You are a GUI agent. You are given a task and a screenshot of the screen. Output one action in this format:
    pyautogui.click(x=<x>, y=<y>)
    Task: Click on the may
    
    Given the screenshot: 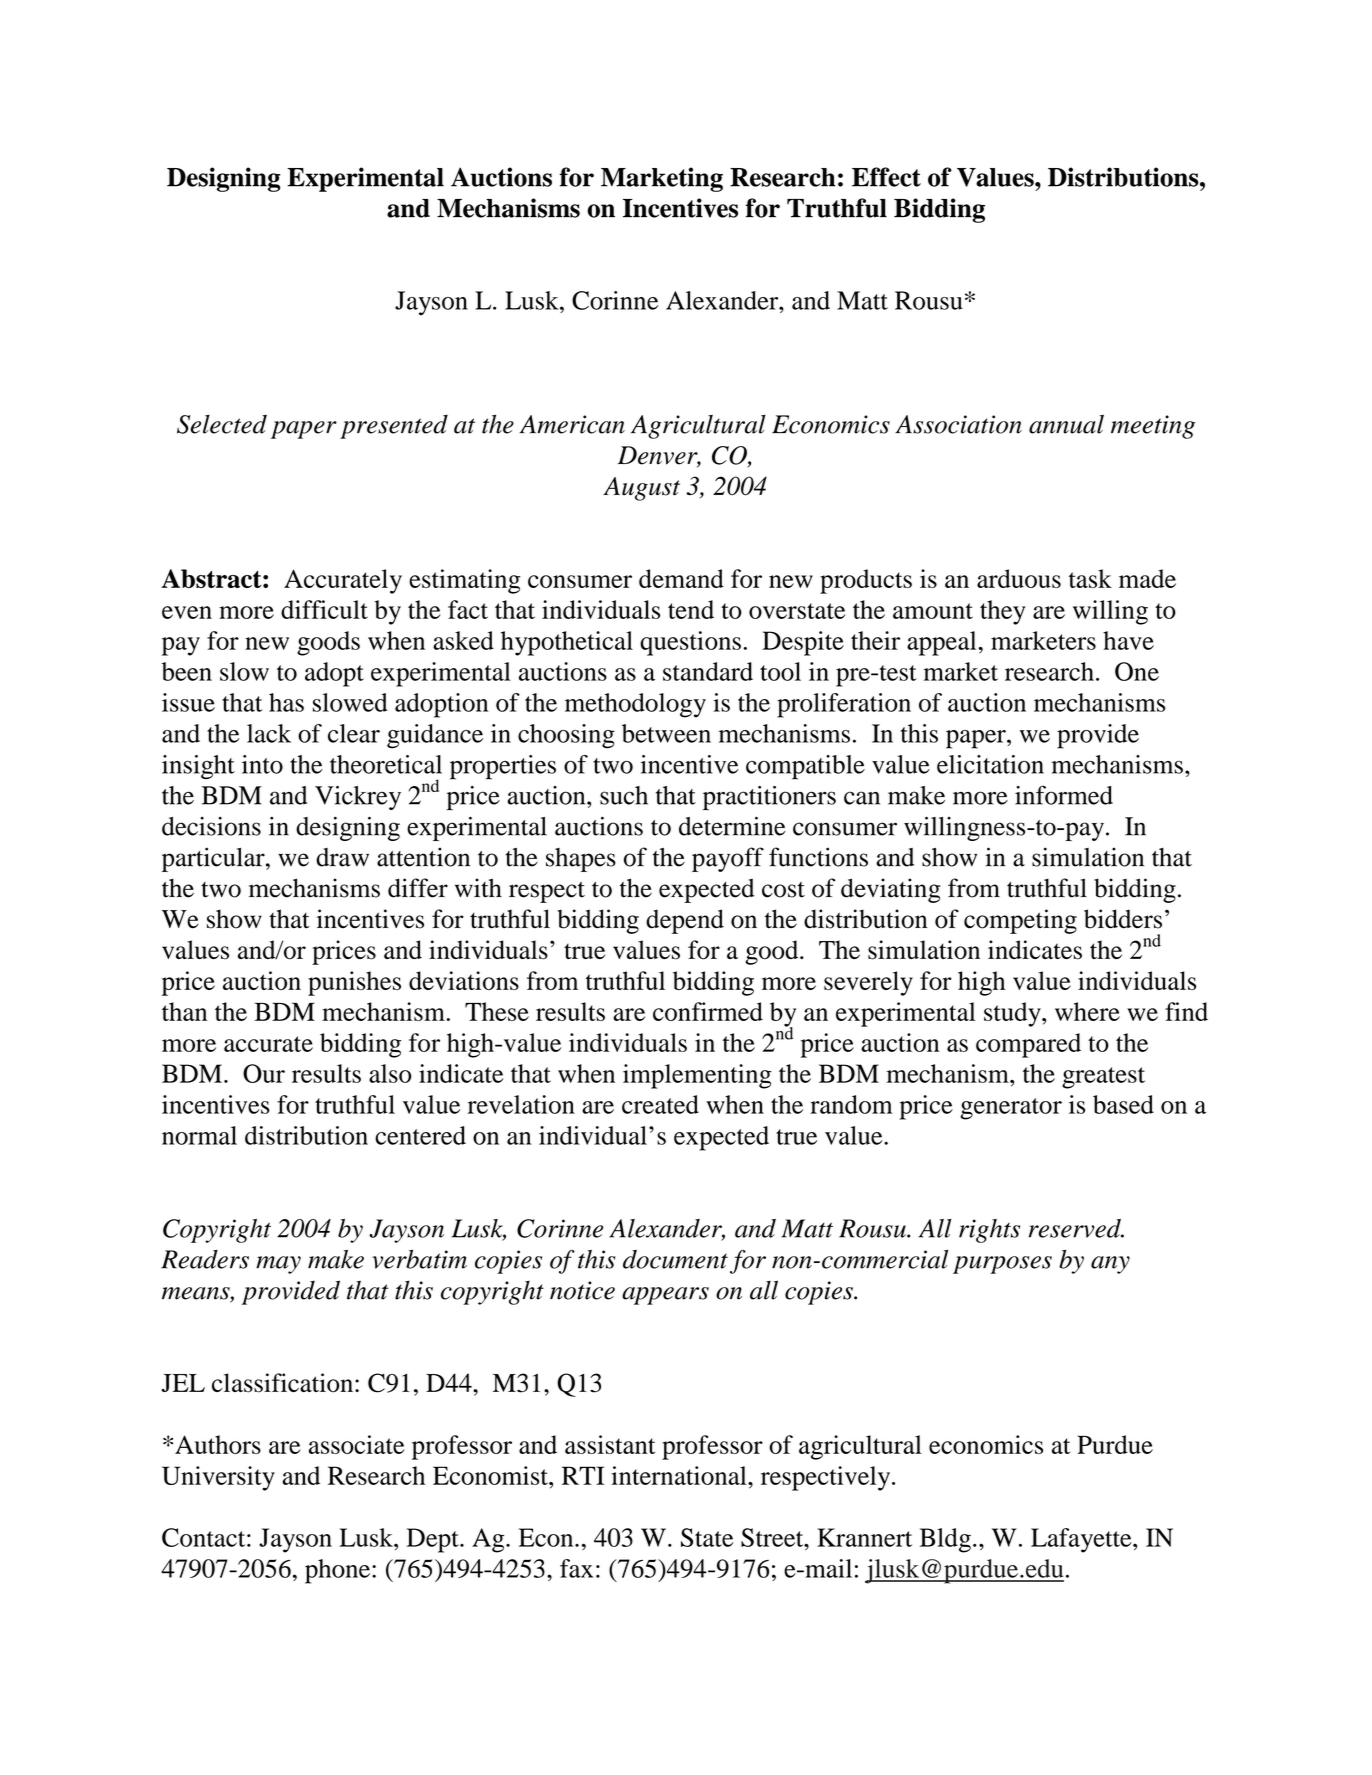 What is the action you would take?
    pyautogui.click(x=278, y=1265)
